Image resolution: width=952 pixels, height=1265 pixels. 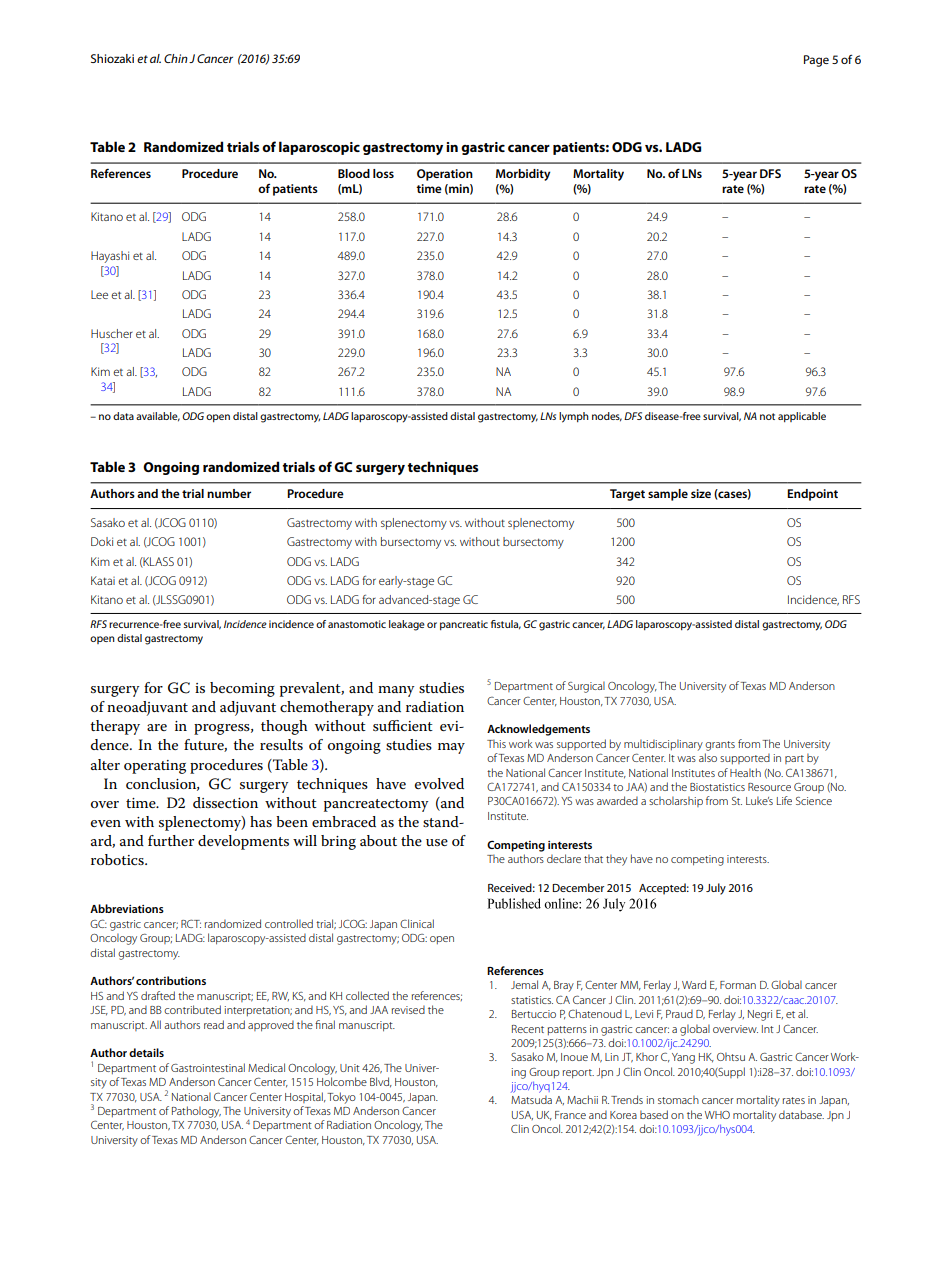 What do you see at coordinates (229, 493) in the screenshot?
I see `number` at bounding box center [229, 493].
